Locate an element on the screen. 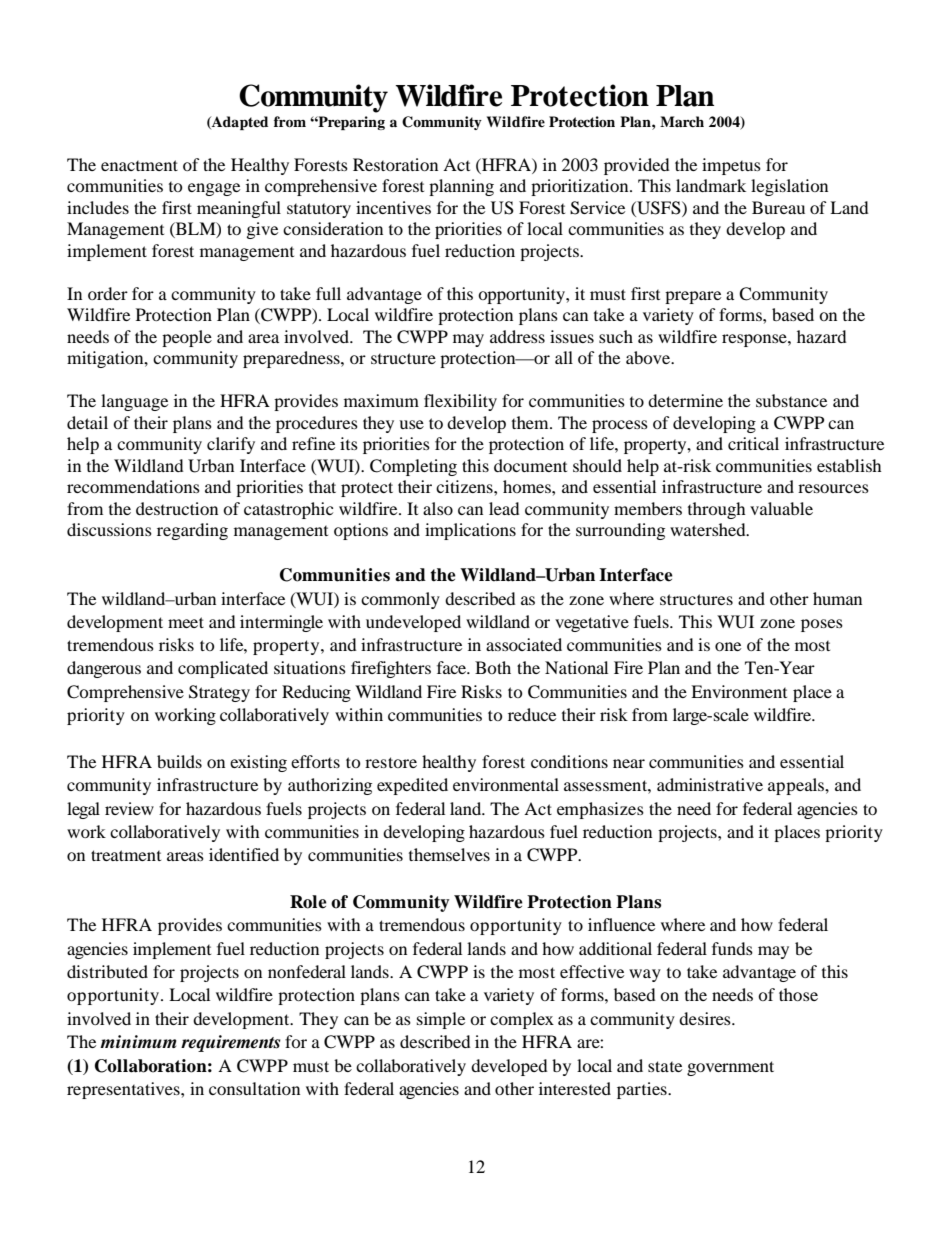 The width and height of the screenshot is (952, 1233). expedited is located at coordinates (412, 786).
